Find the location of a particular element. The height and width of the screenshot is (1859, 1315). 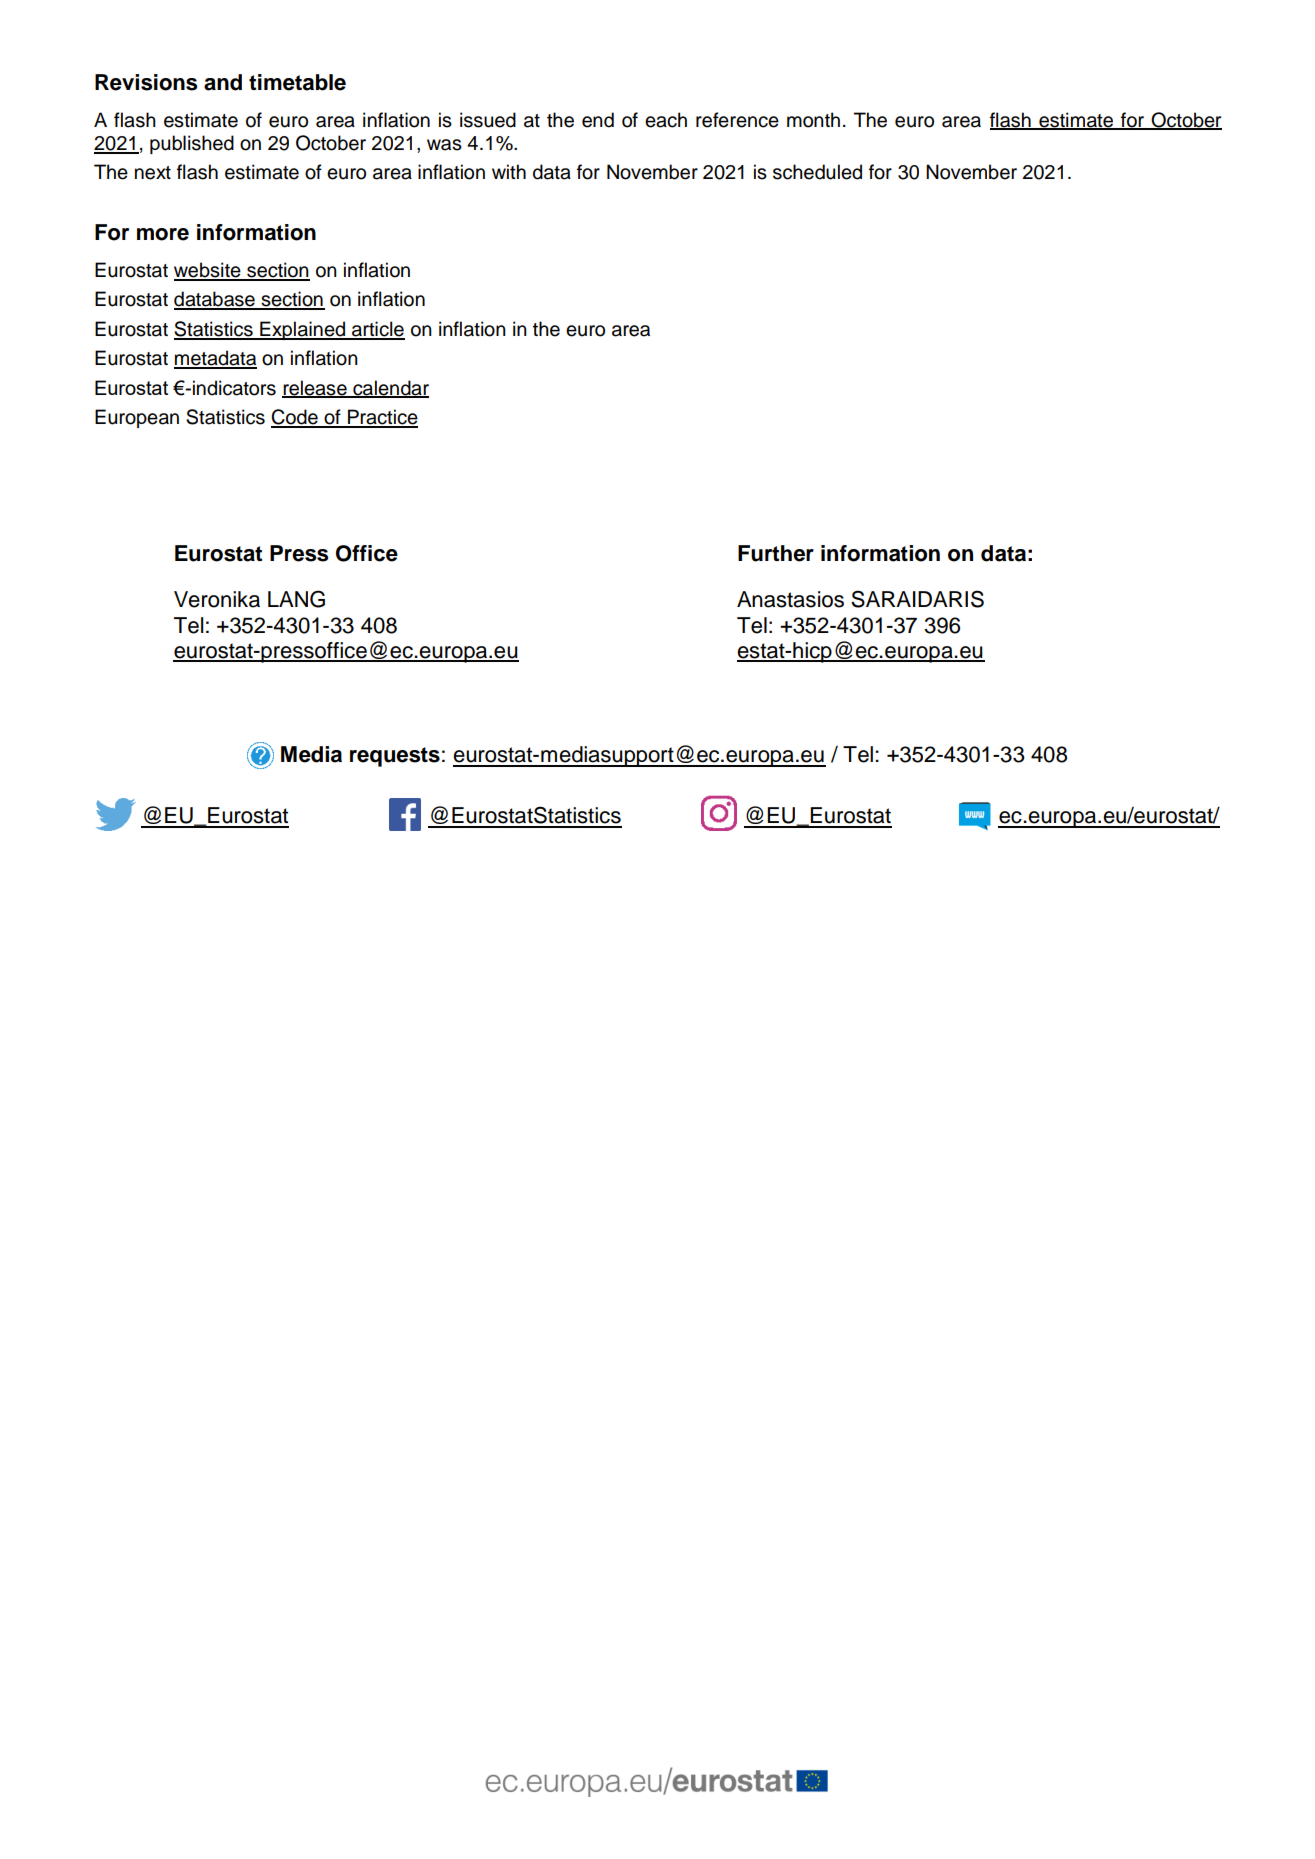

Explained is located at coordinates (303, 330).
